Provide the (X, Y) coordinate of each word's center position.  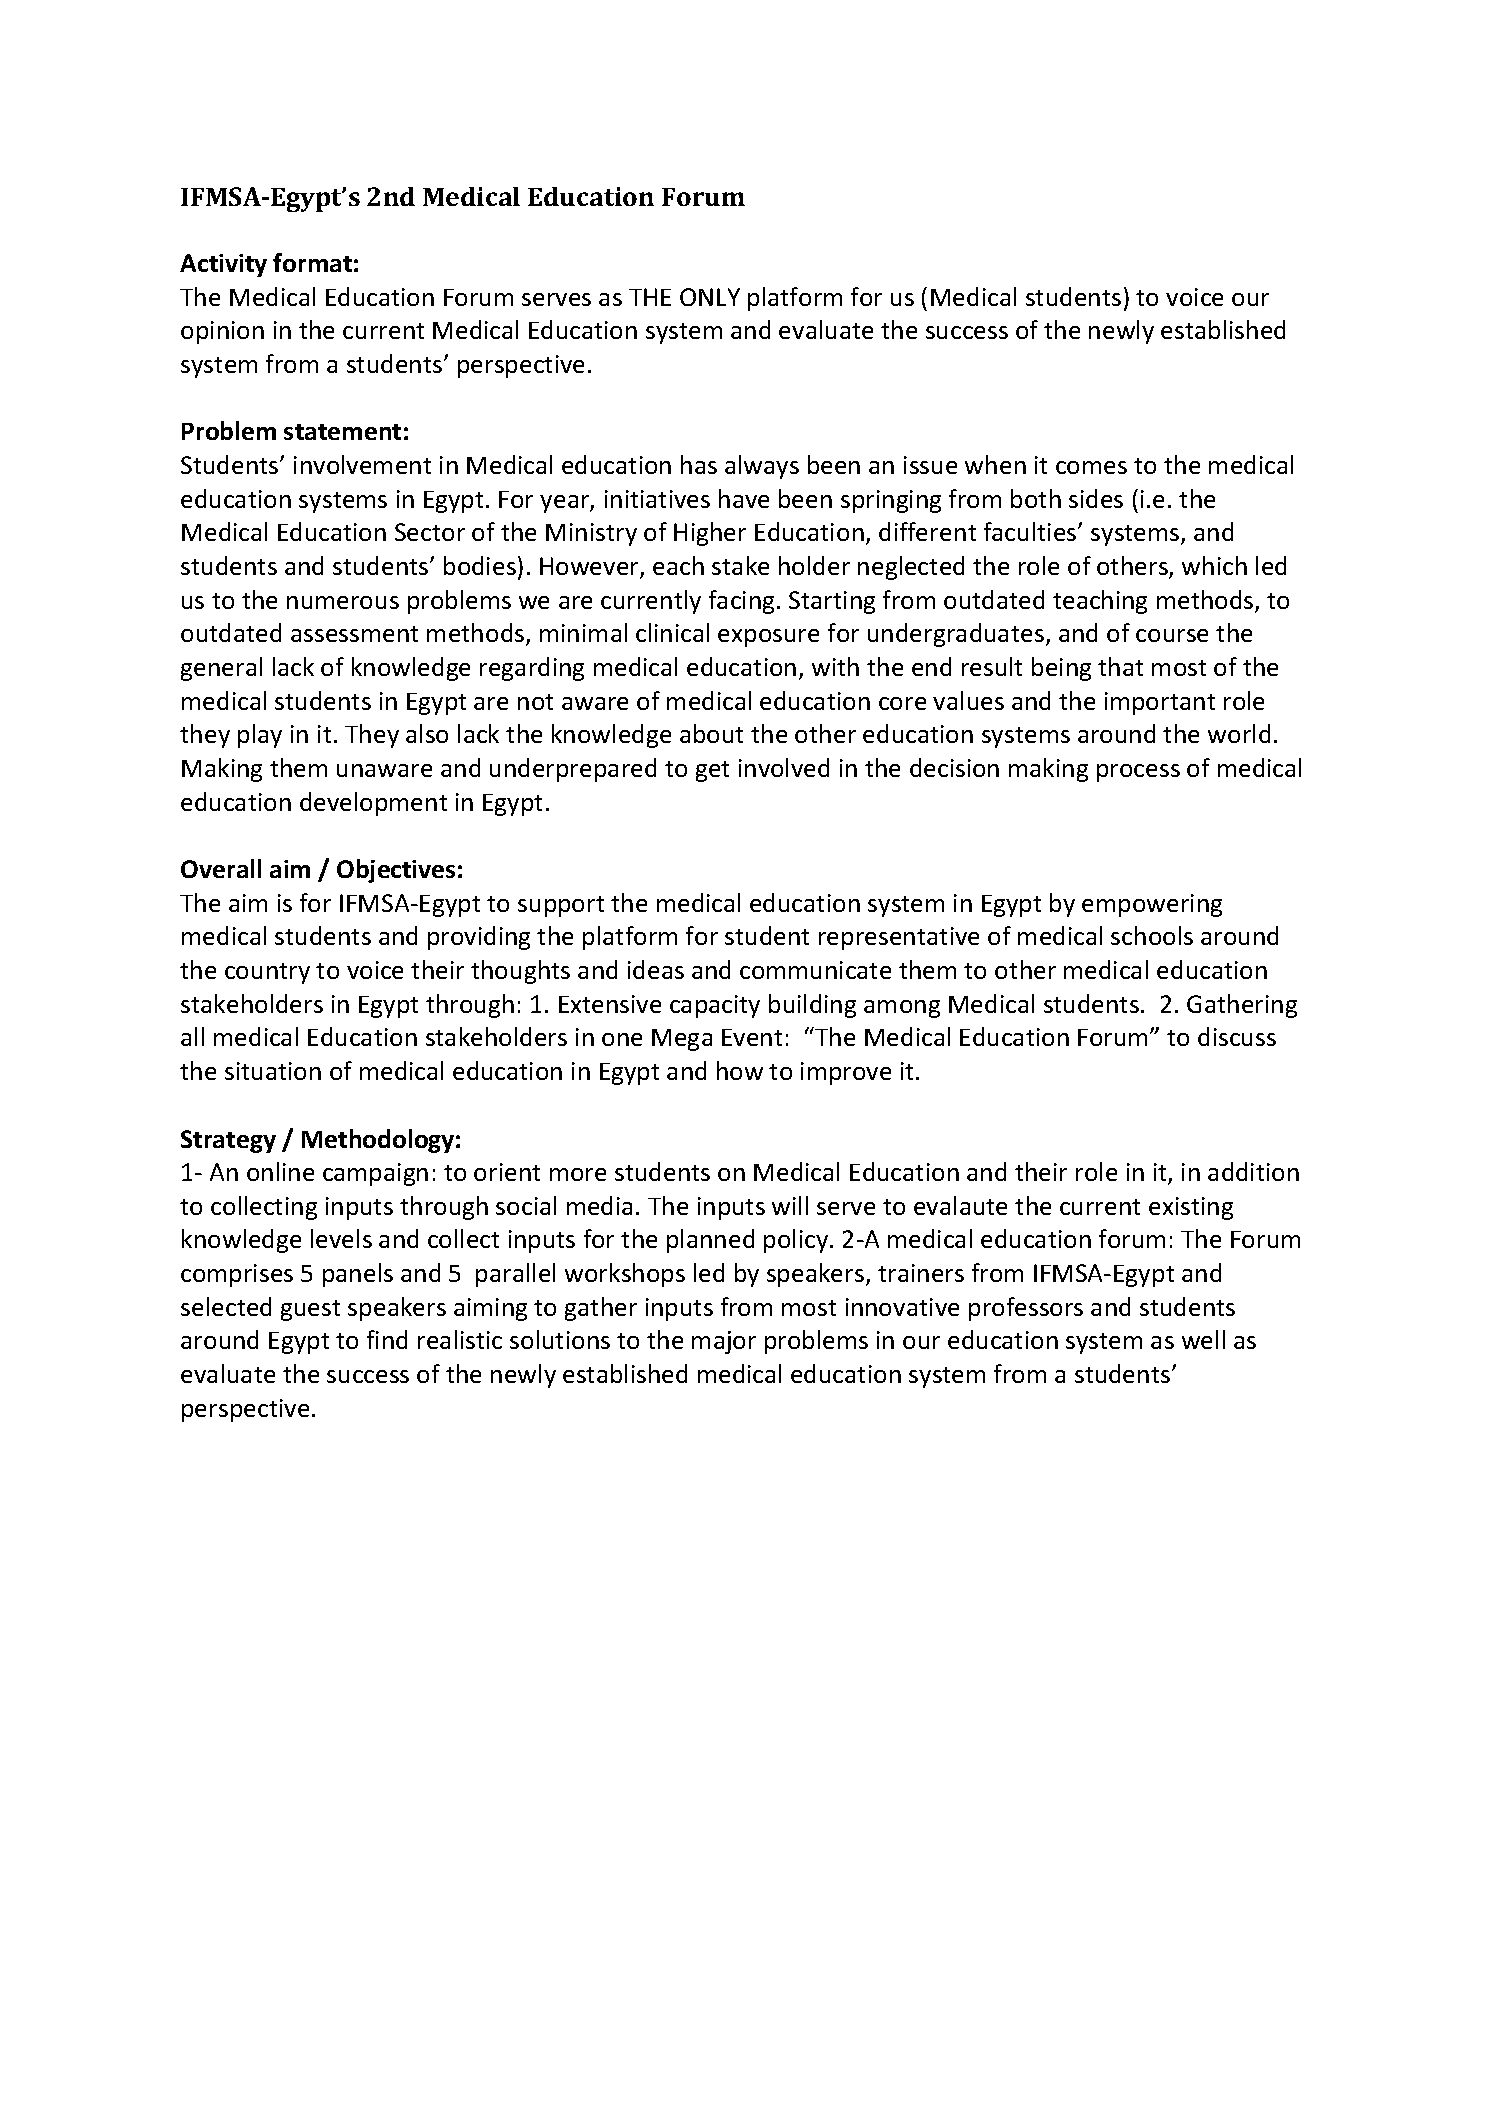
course (1172, 635)
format (312, 262)
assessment (354, 634)
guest (310, 1310)
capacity (715, 1006)
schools (1152, 935)
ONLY (710, 297)
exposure (768, 638)
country (267, 973)
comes (1091, 467)
